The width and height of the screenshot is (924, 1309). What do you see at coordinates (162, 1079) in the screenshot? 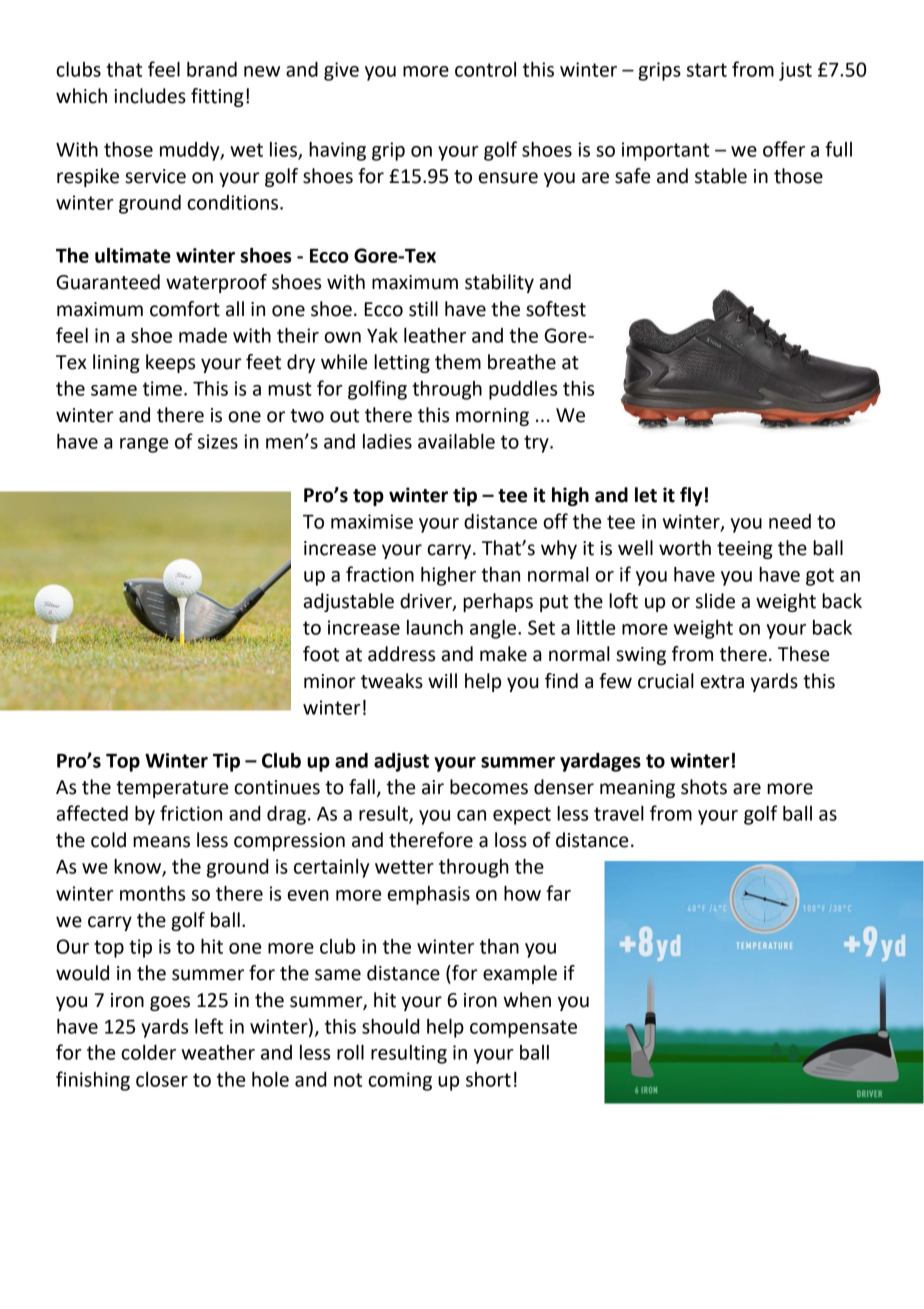
I see `closer` at bounding box center [162, 1079].
